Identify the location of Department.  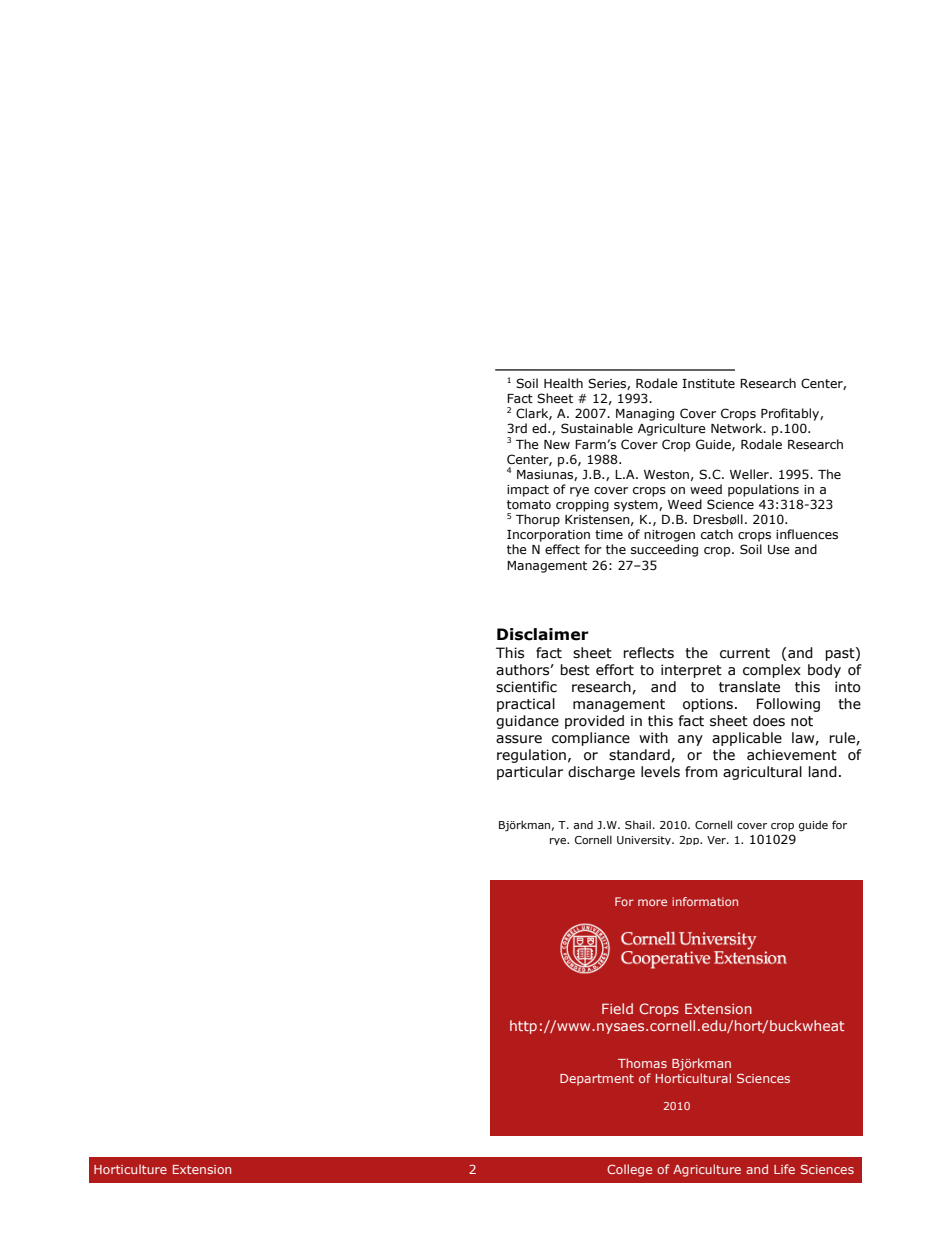
(597, 1080).
